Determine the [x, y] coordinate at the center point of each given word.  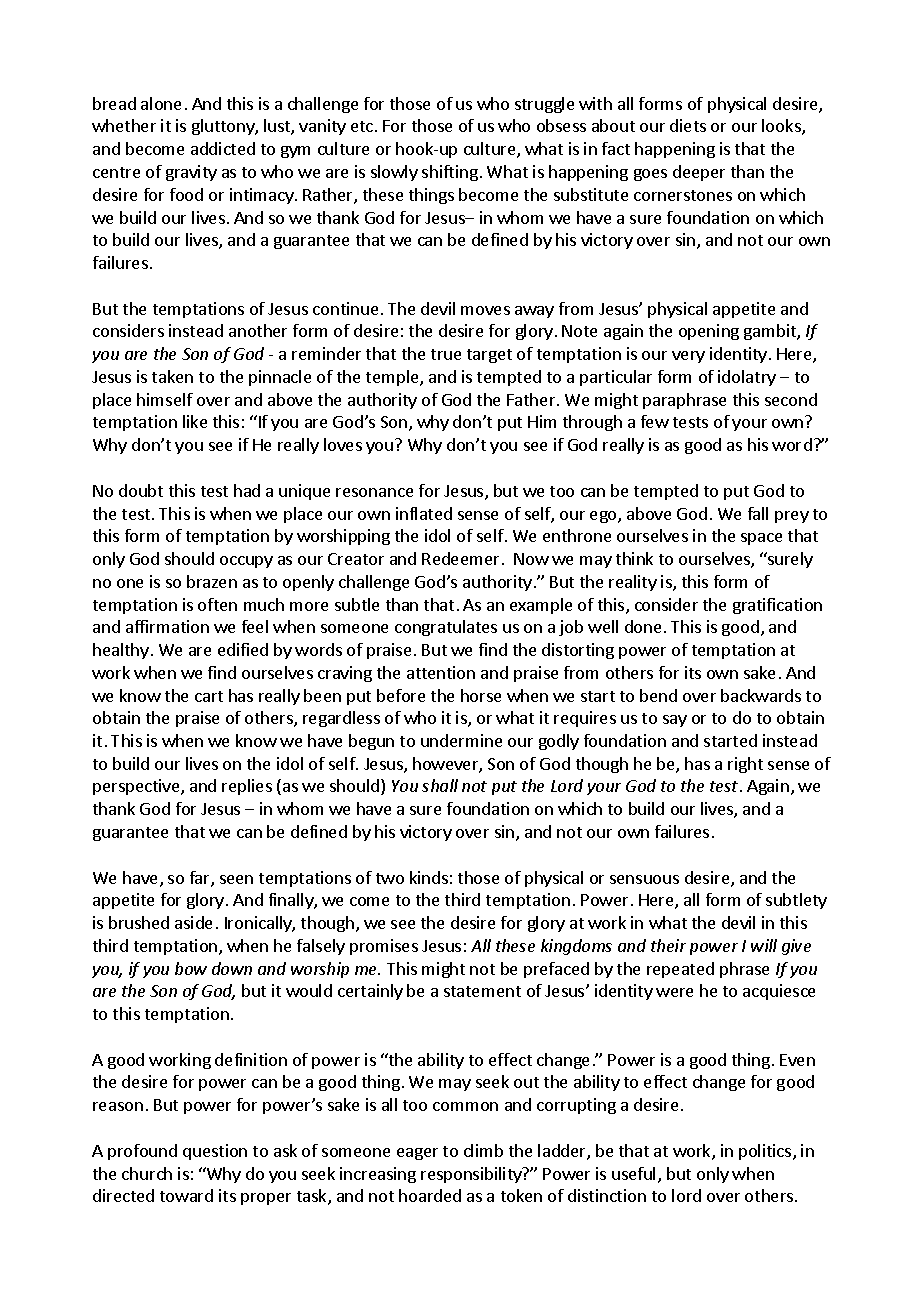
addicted [223, 148]
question [215, 1152]
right [745, 765]
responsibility [472, 1175]
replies [247, 787]
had [247, 490]
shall [440, 785]
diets [688, 125]
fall [758, 513]
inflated [424, 513]
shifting [450, 173]
